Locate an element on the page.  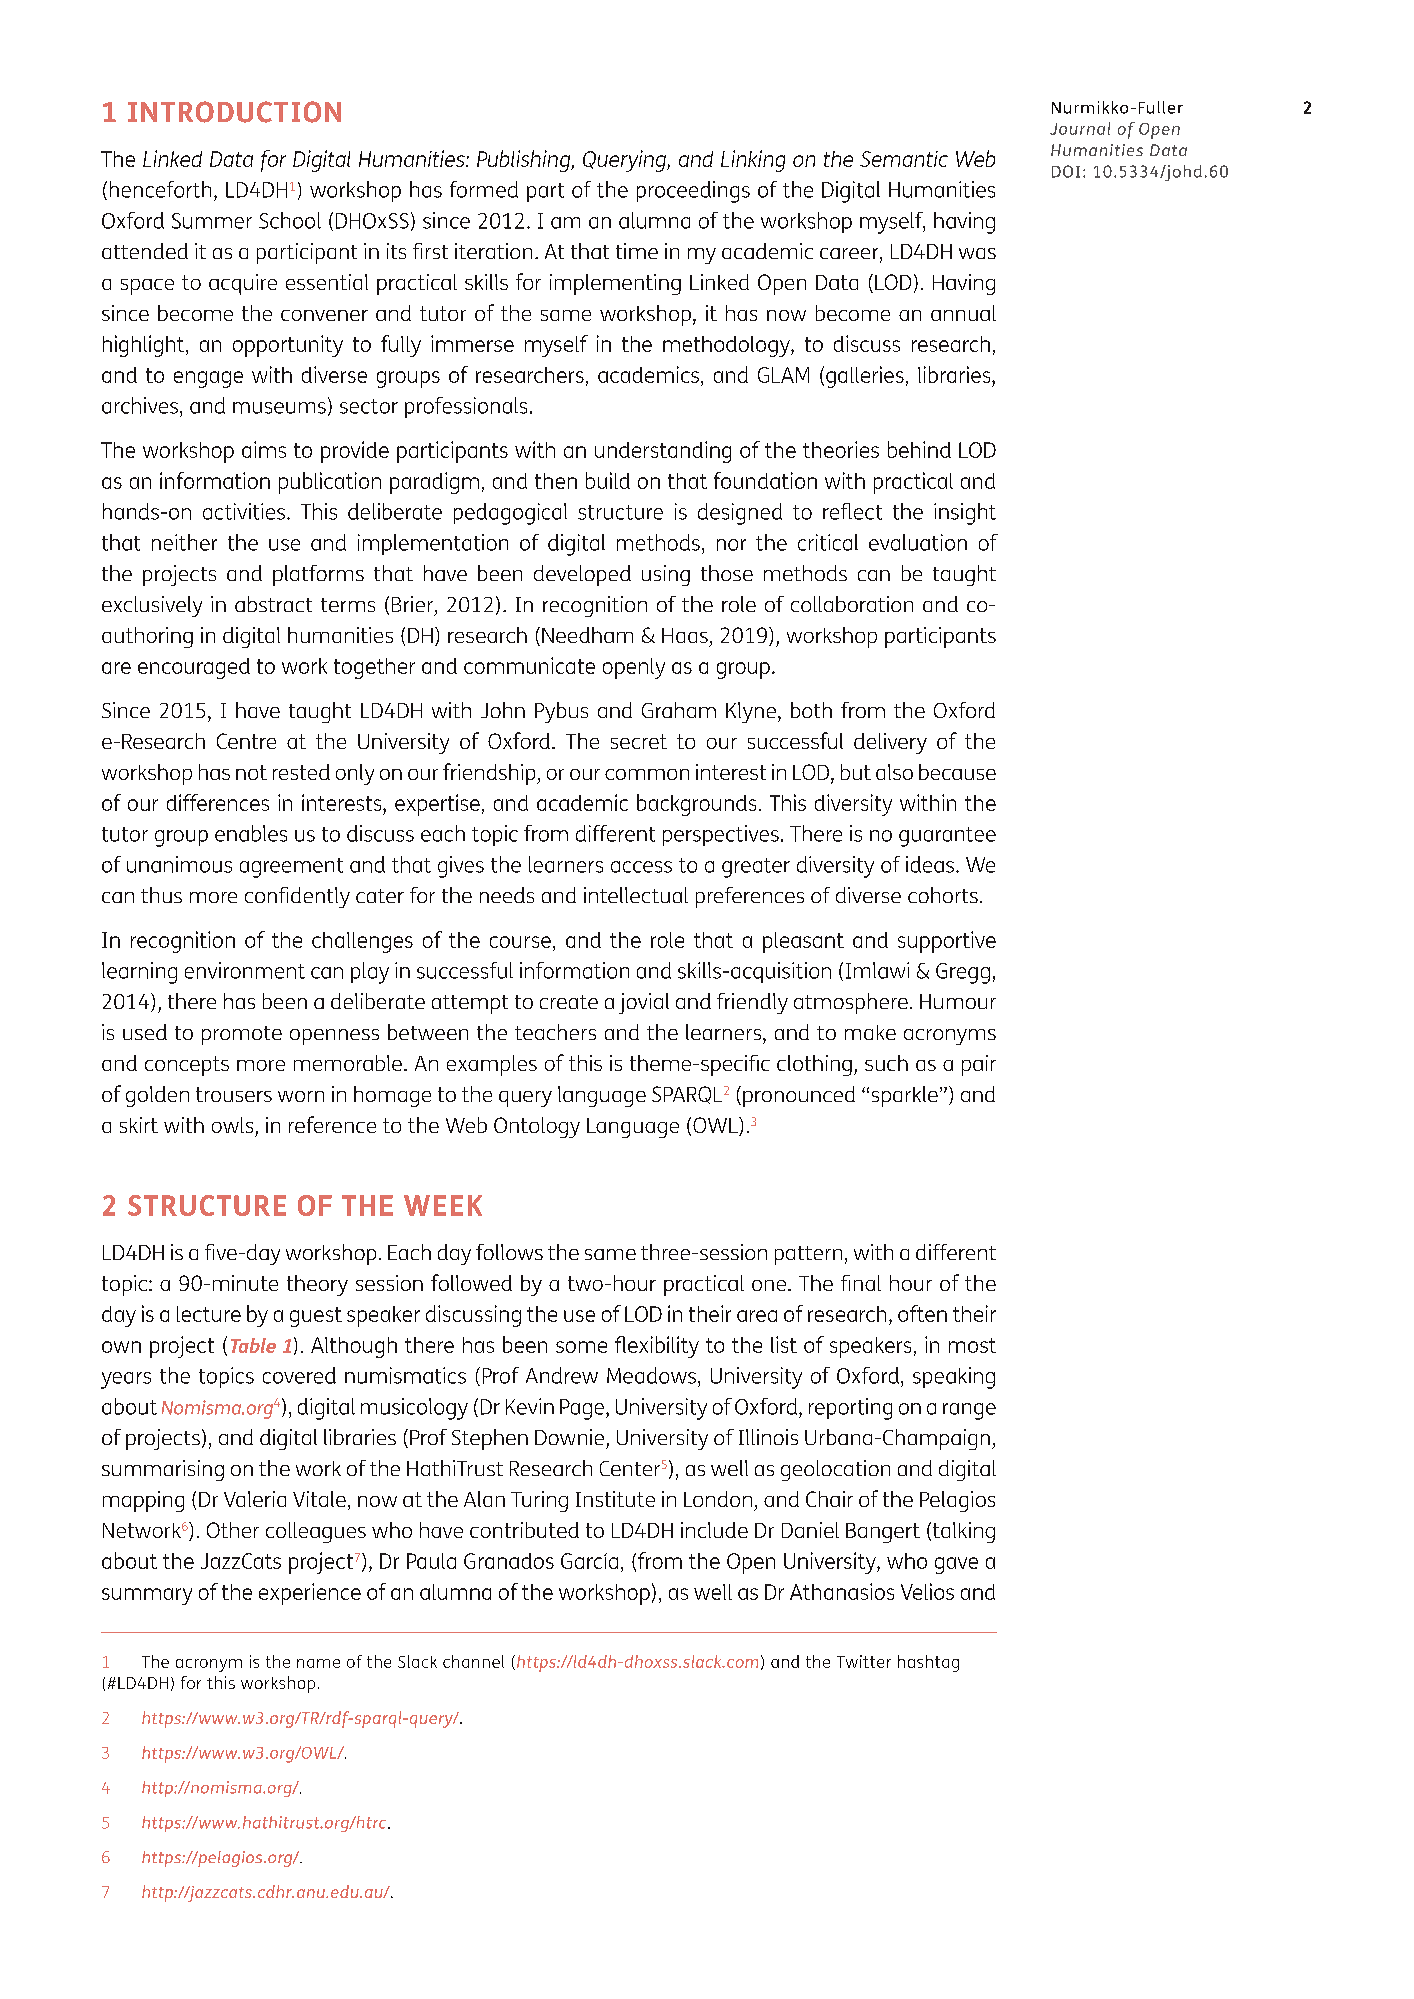
INTRODUCTION is located at coordinates (234, 112).
